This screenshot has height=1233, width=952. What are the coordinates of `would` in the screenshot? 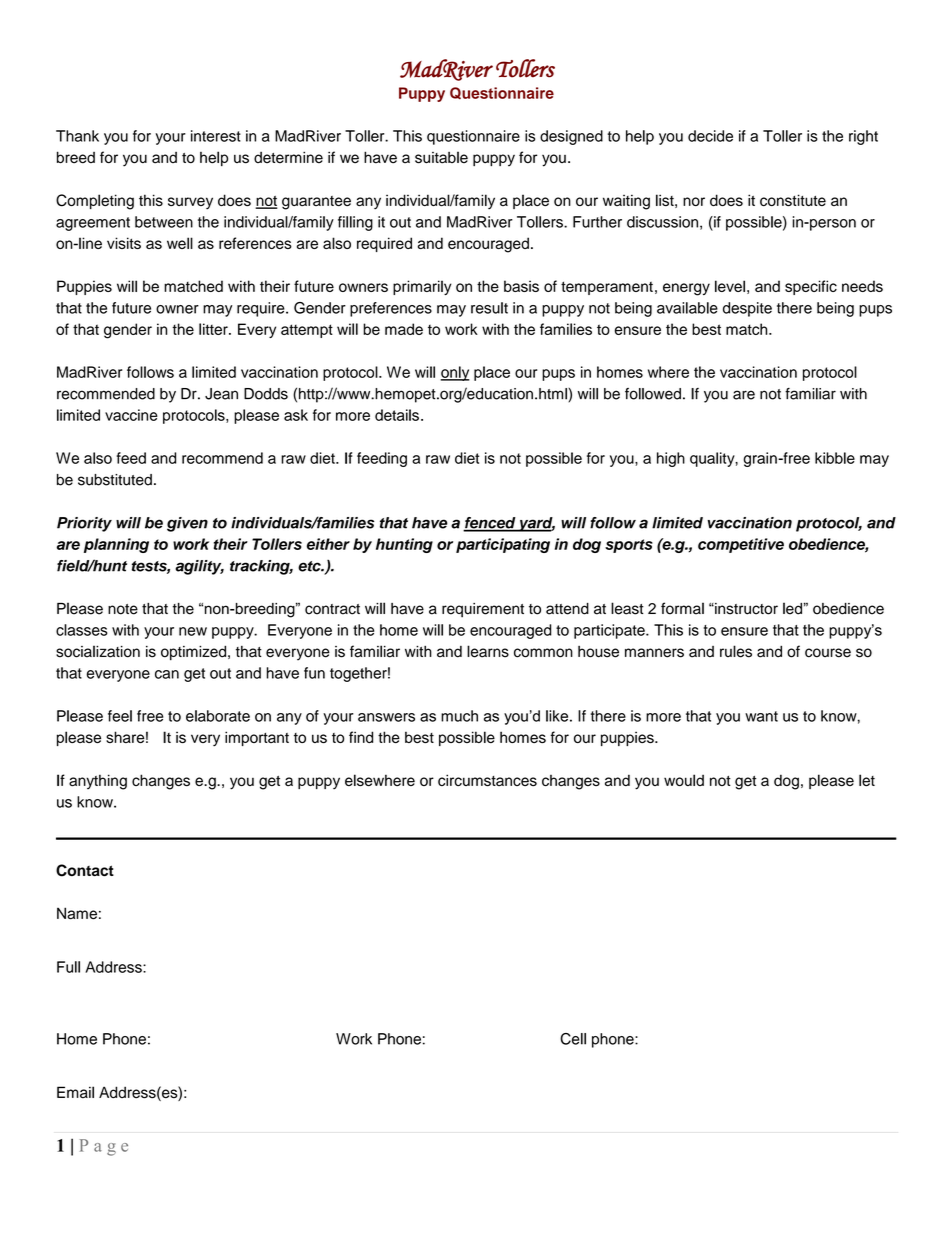 It's located at (684, 780).
